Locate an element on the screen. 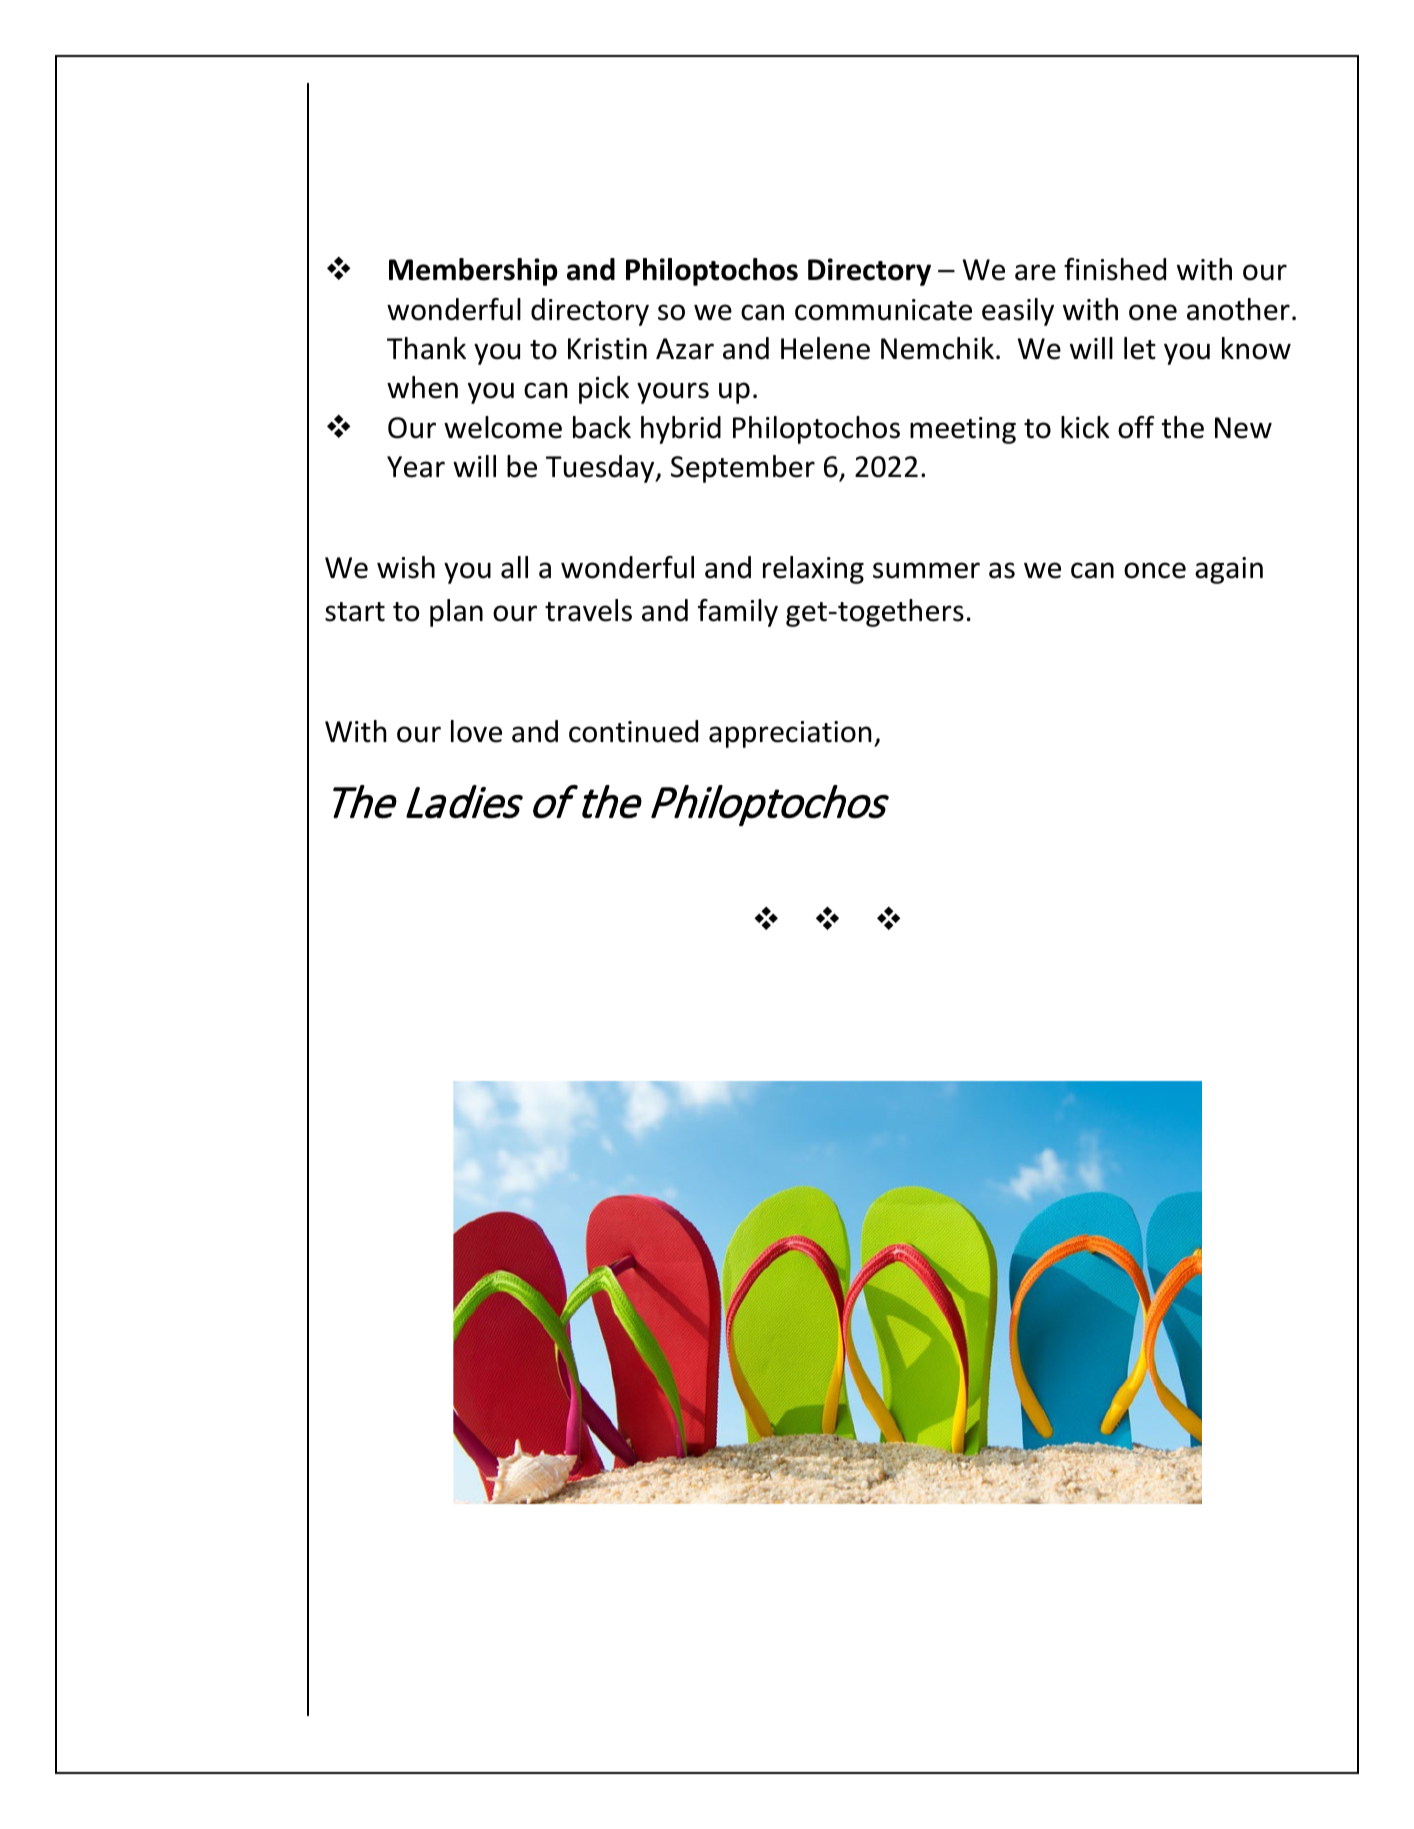 This screenshot has height=1829, width=1414. Membership is located at coordinates (473, 272).
